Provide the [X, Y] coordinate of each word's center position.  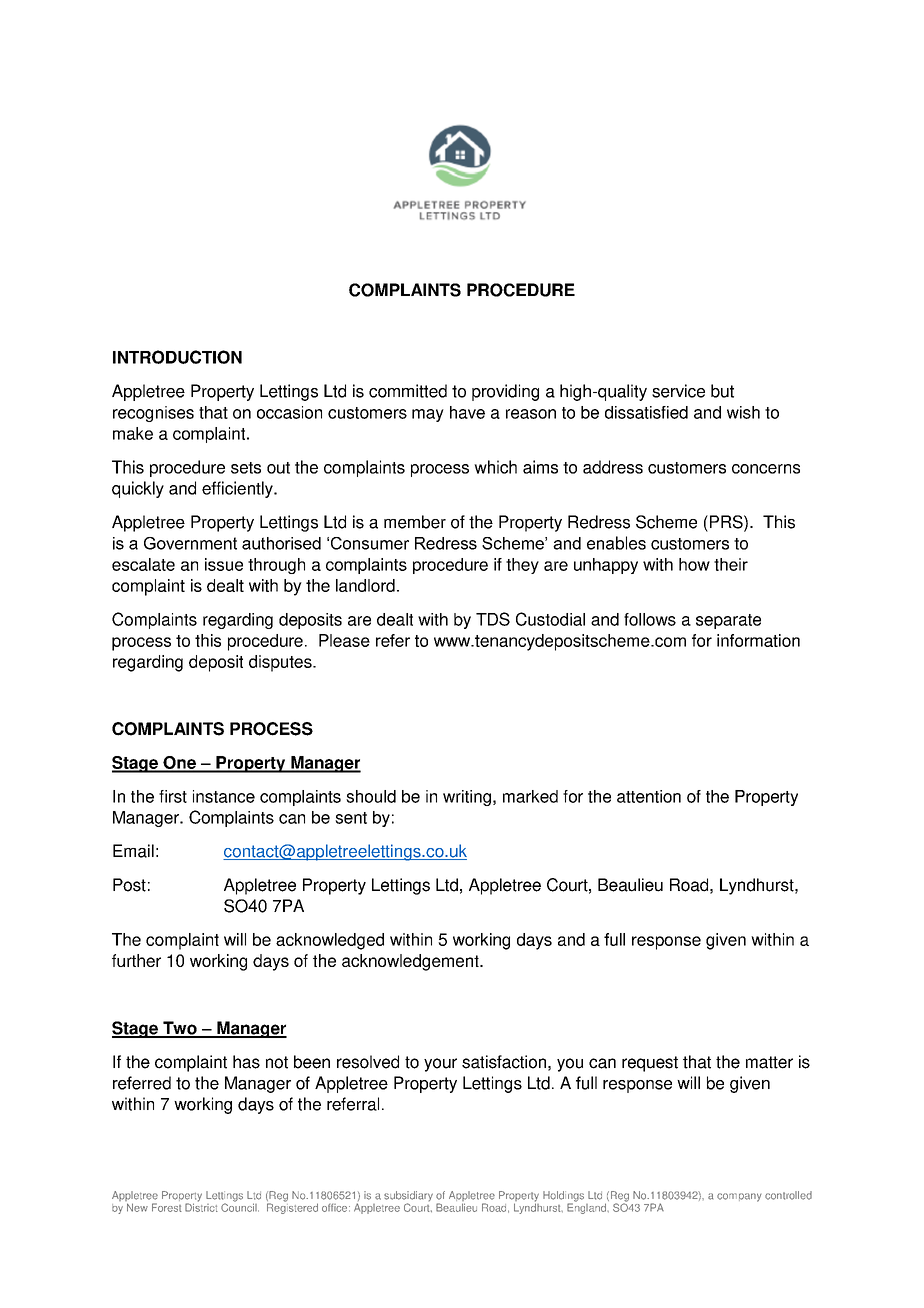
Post [129, 885]
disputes [281, 663]
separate [728, 621]
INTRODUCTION [177, 357]
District [201, 1206]
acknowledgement [411, 962]
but [722, 391]
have [467, 412]
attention [649, 796]
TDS [493, 619]
